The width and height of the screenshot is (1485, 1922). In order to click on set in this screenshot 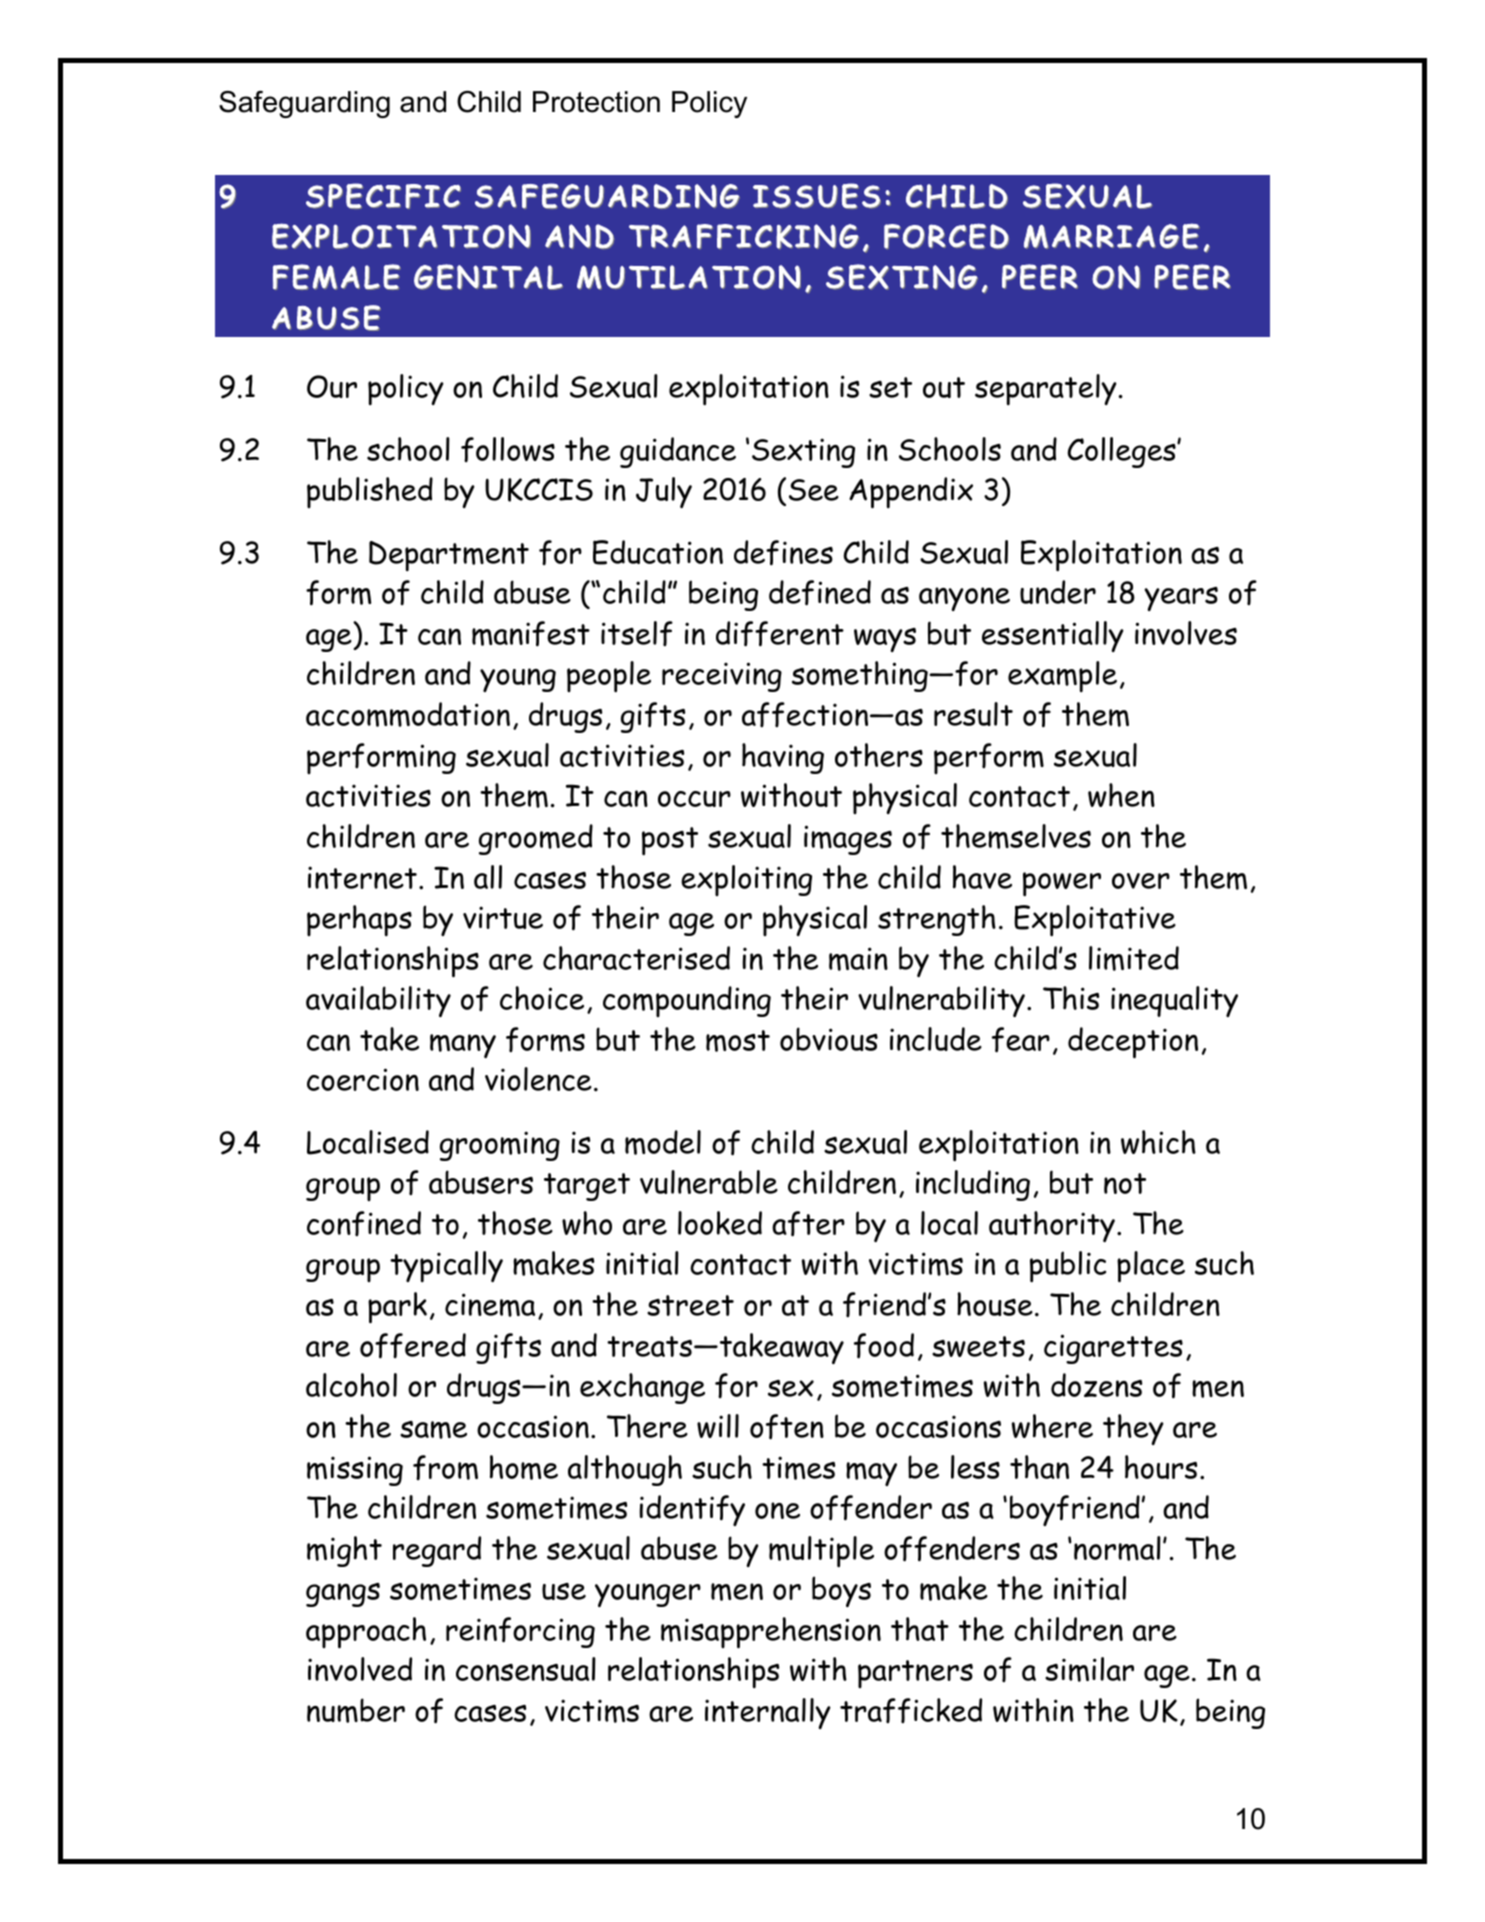, I will do `click(890, 387)`.
